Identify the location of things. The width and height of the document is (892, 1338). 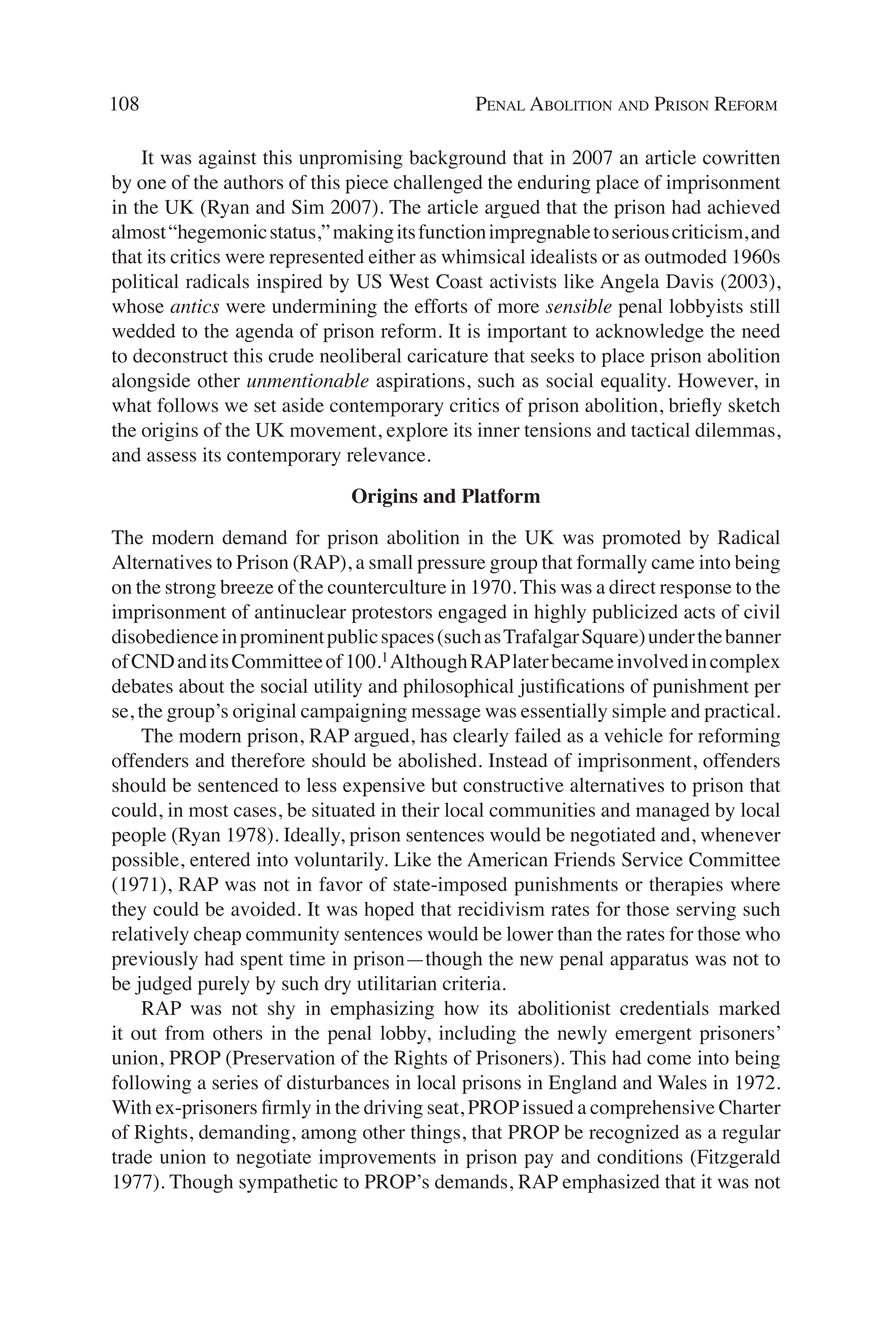
(435, 1134).
